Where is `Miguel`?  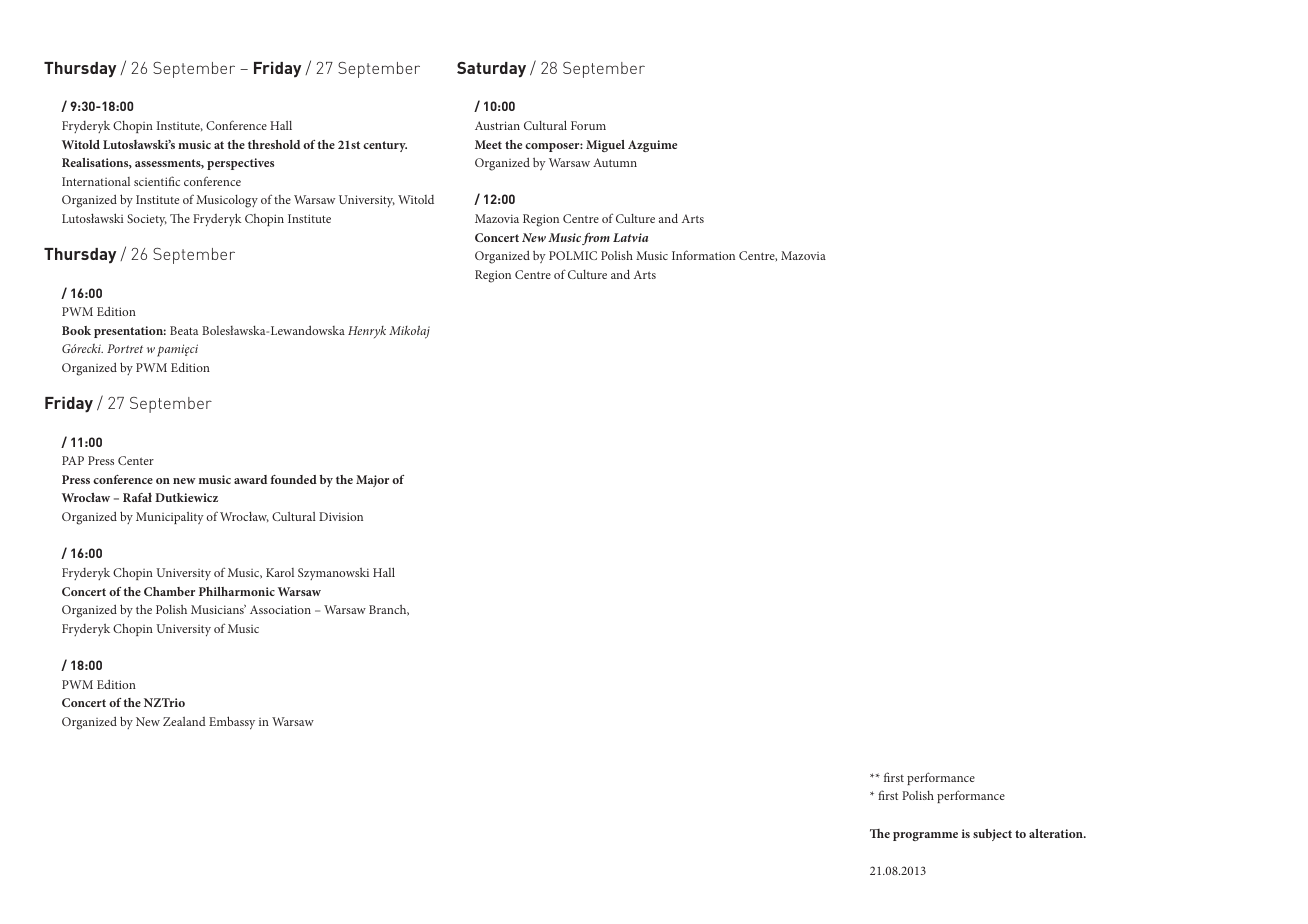
Miguel is located at coordinates (605, 146).
